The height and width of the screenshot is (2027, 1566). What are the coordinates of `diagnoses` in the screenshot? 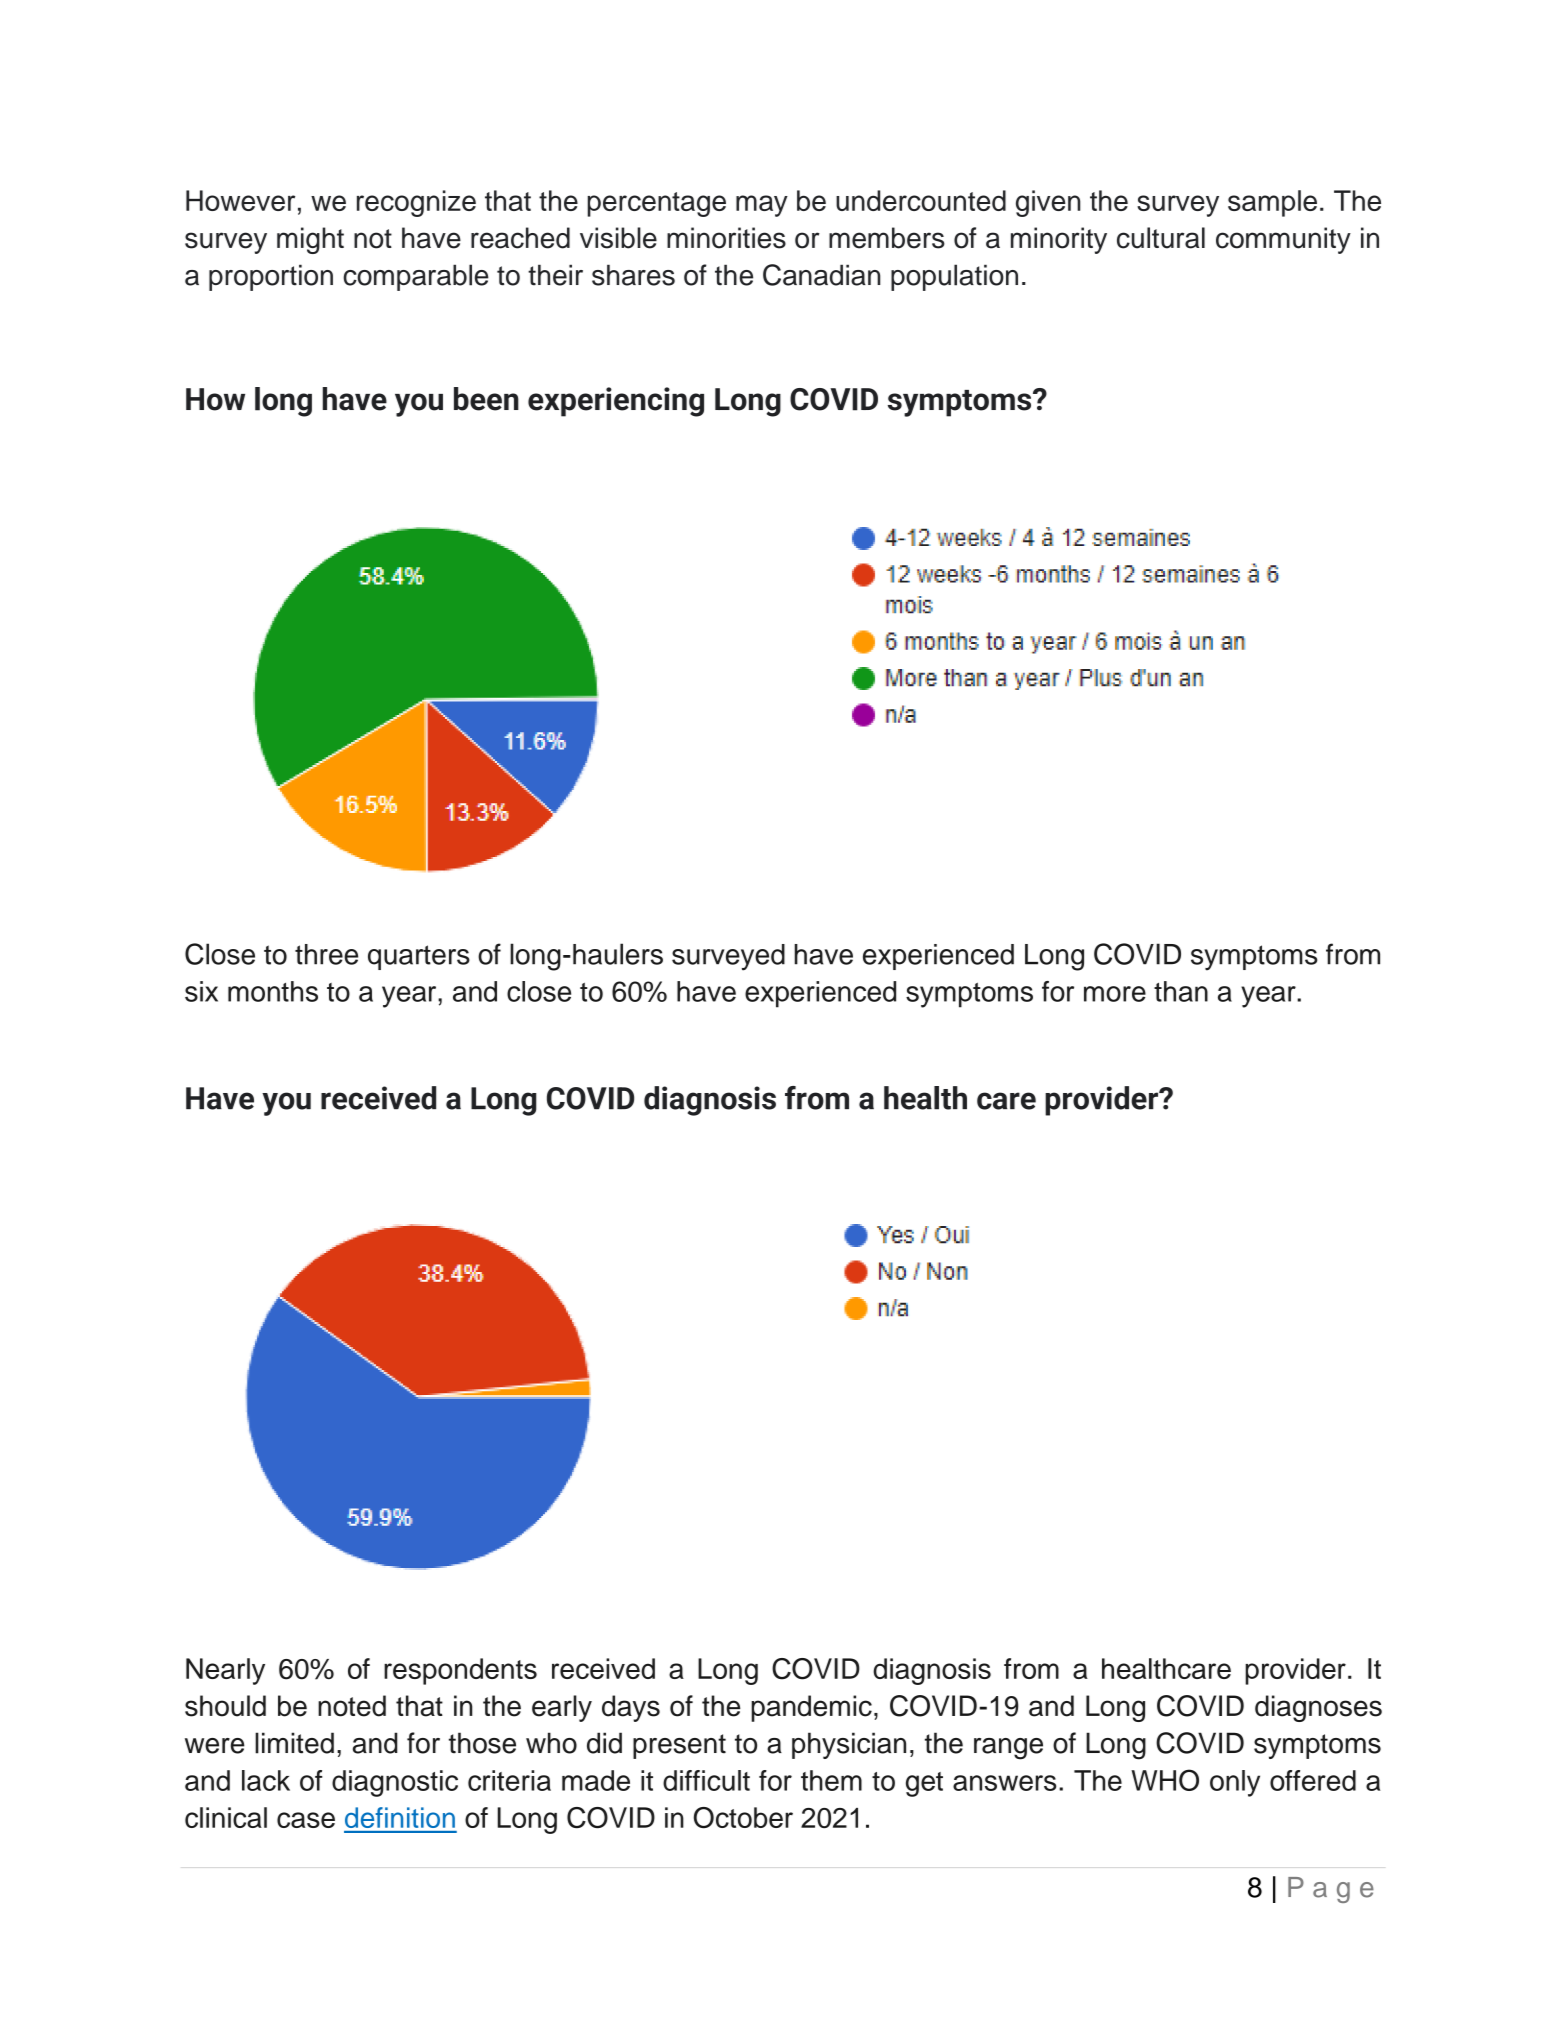 It's located at (1318, 1708).
